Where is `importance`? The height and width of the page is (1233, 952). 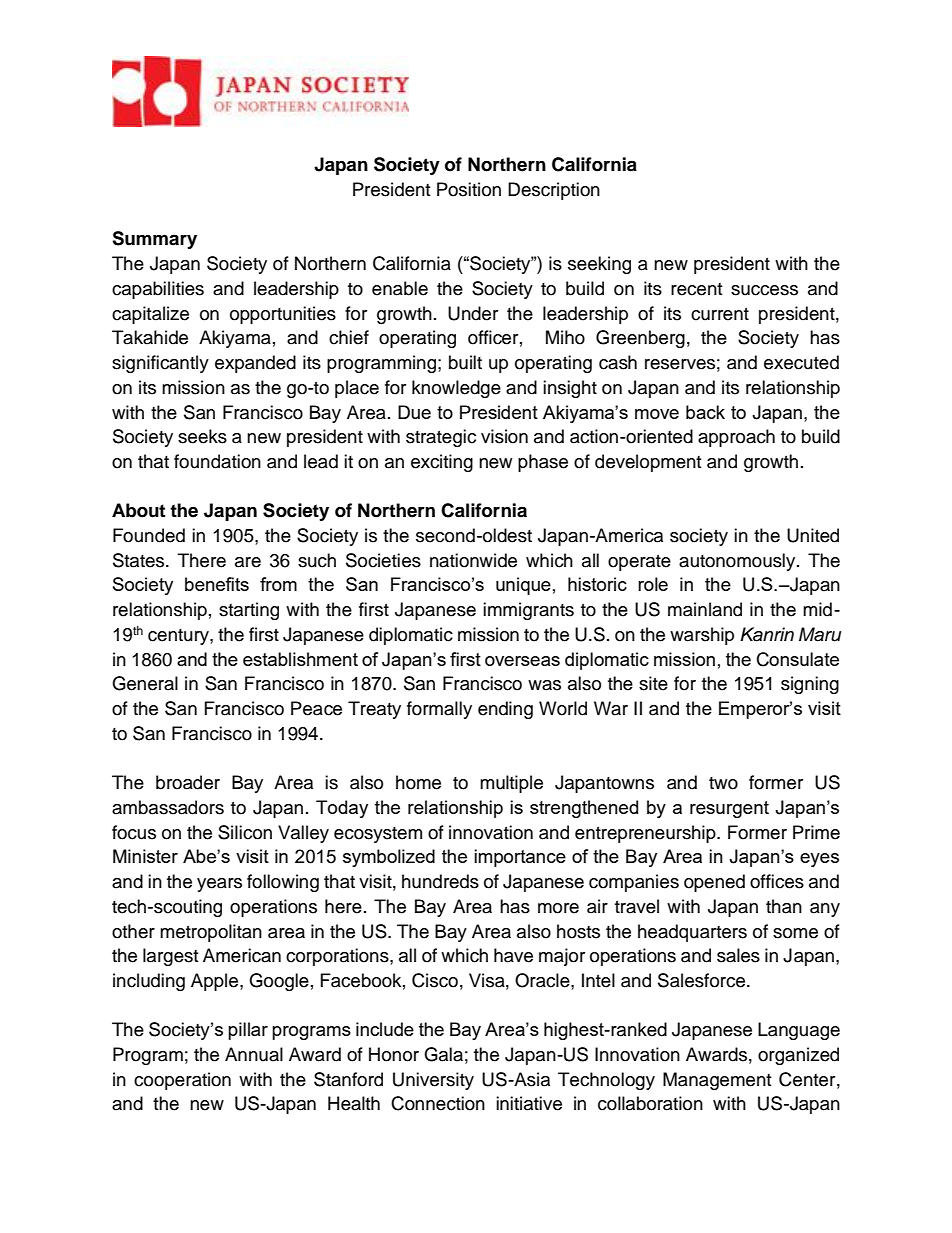 importance is located at coordinates (520, 858).
